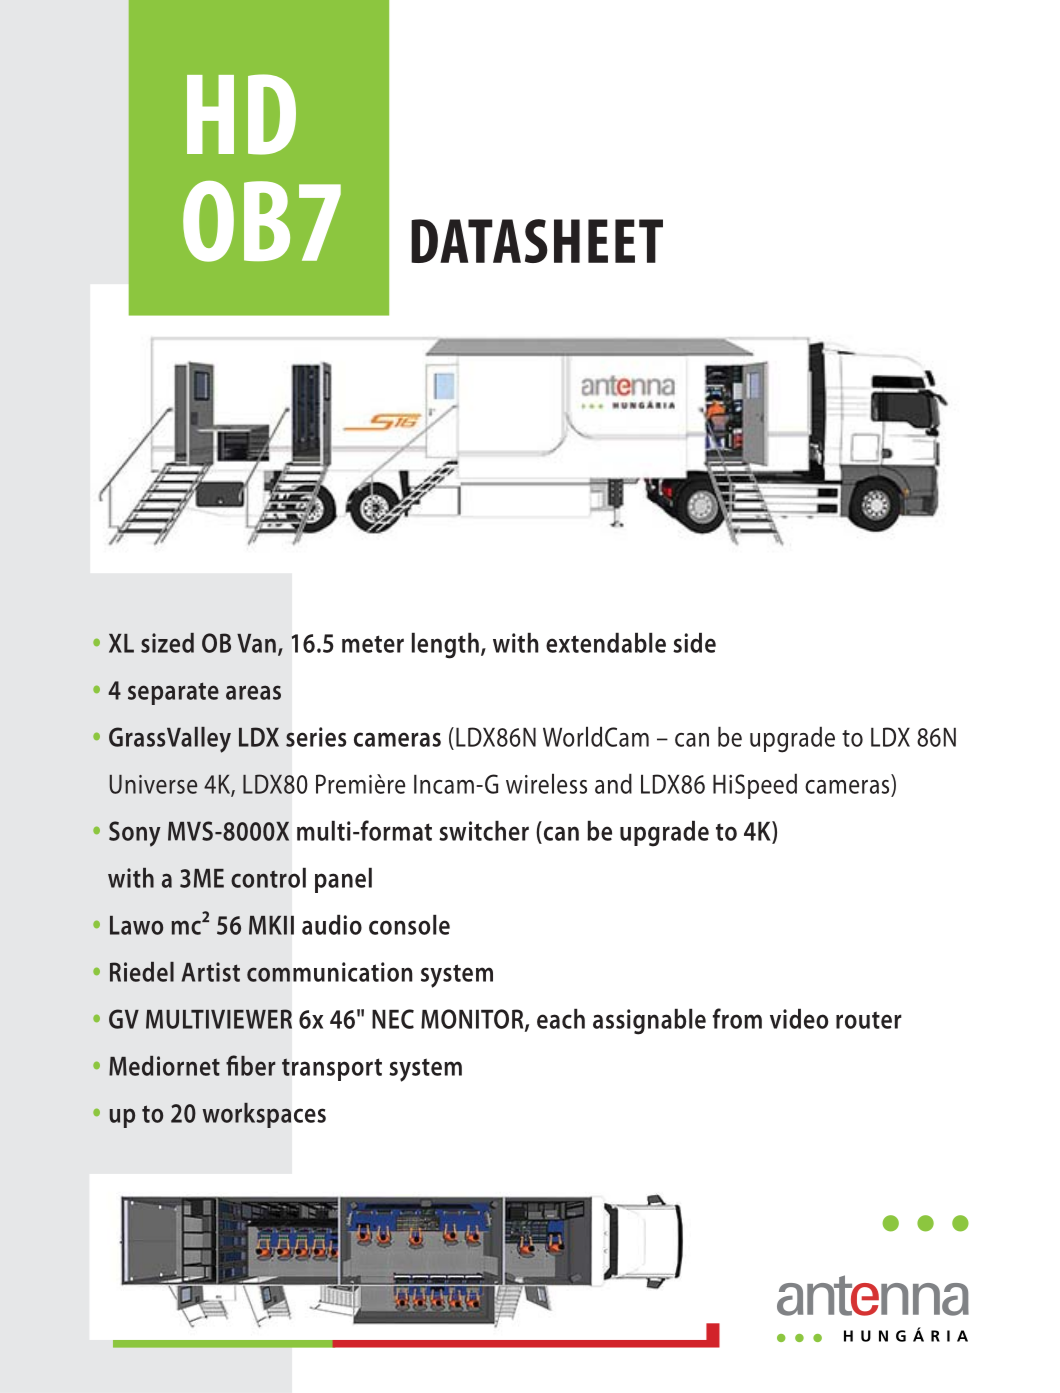  I want to click on from, so click(737, 1018).
